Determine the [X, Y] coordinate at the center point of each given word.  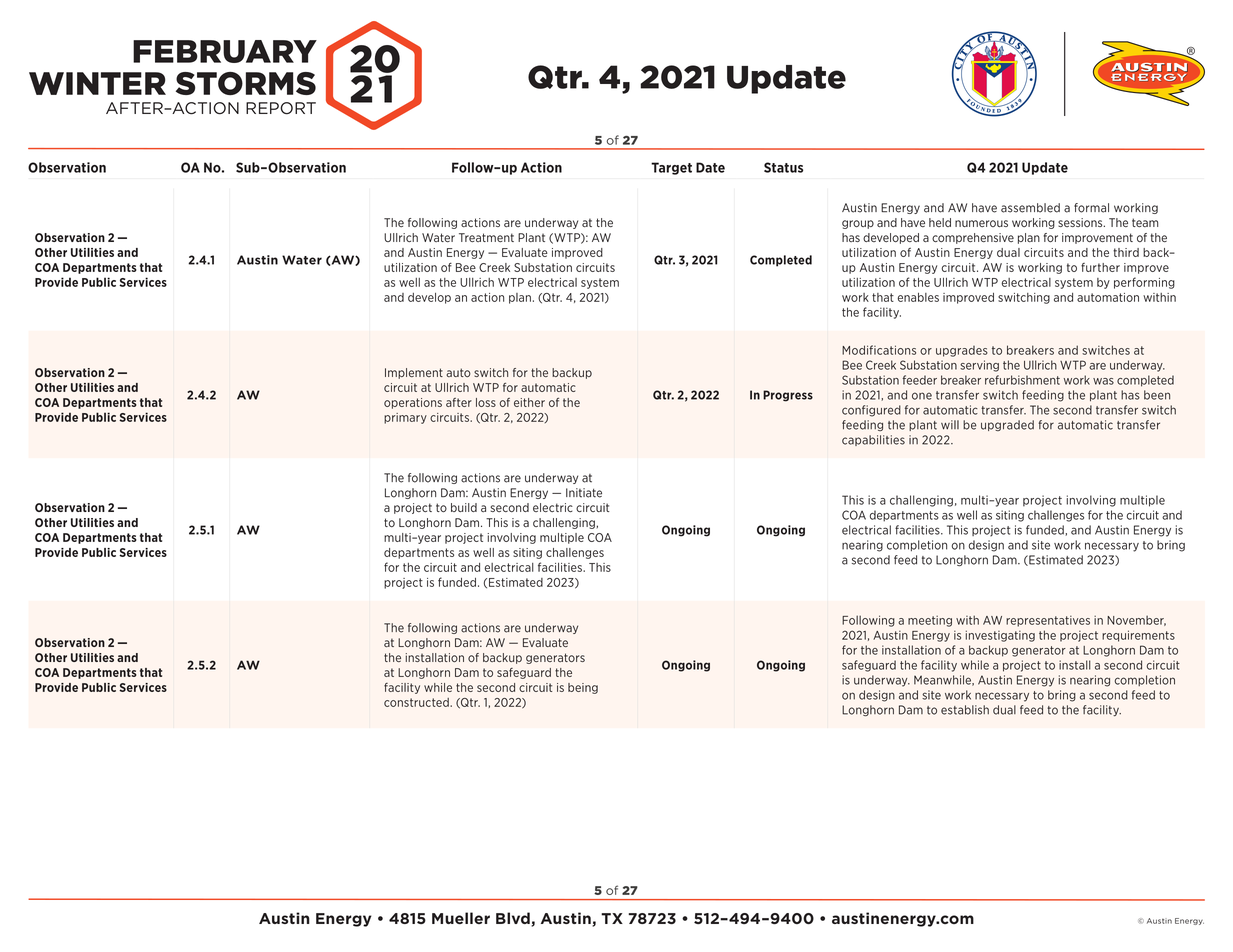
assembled [1030, 208]
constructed [417, 702]
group [858, 224]
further [1100, 267]
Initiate [584, 493]
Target [671, 168]
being [583, 688]
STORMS [246, 83]
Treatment [486, 237]
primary [405, 418]
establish [965, 710]
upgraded [1007, 425]
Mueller [461, 918]
